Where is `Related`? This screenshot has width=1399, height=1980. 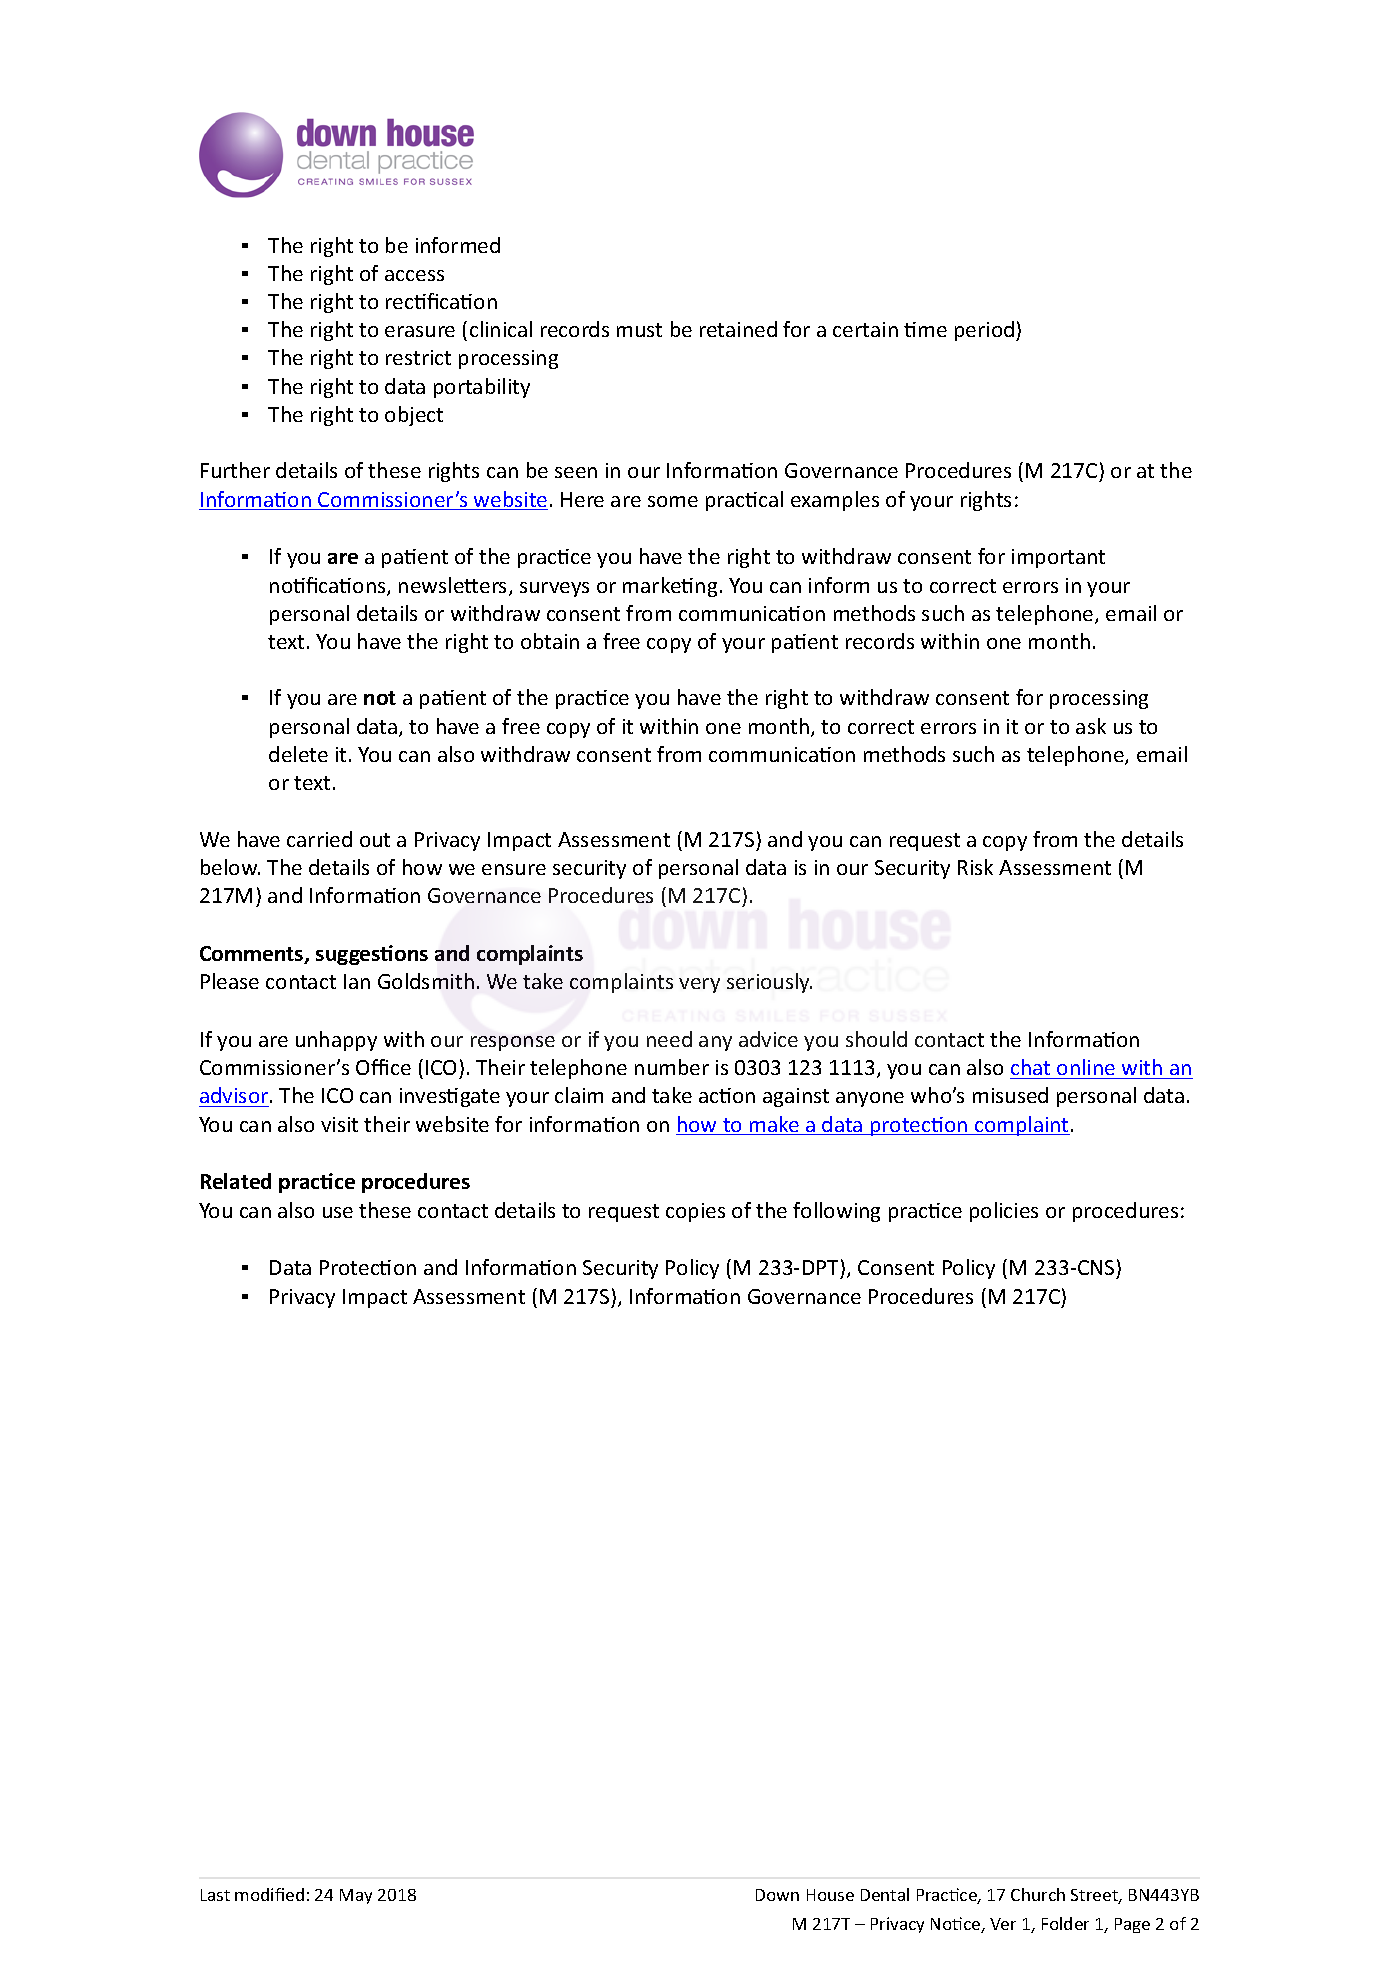 Related is located at coordinates (236, 1181).
